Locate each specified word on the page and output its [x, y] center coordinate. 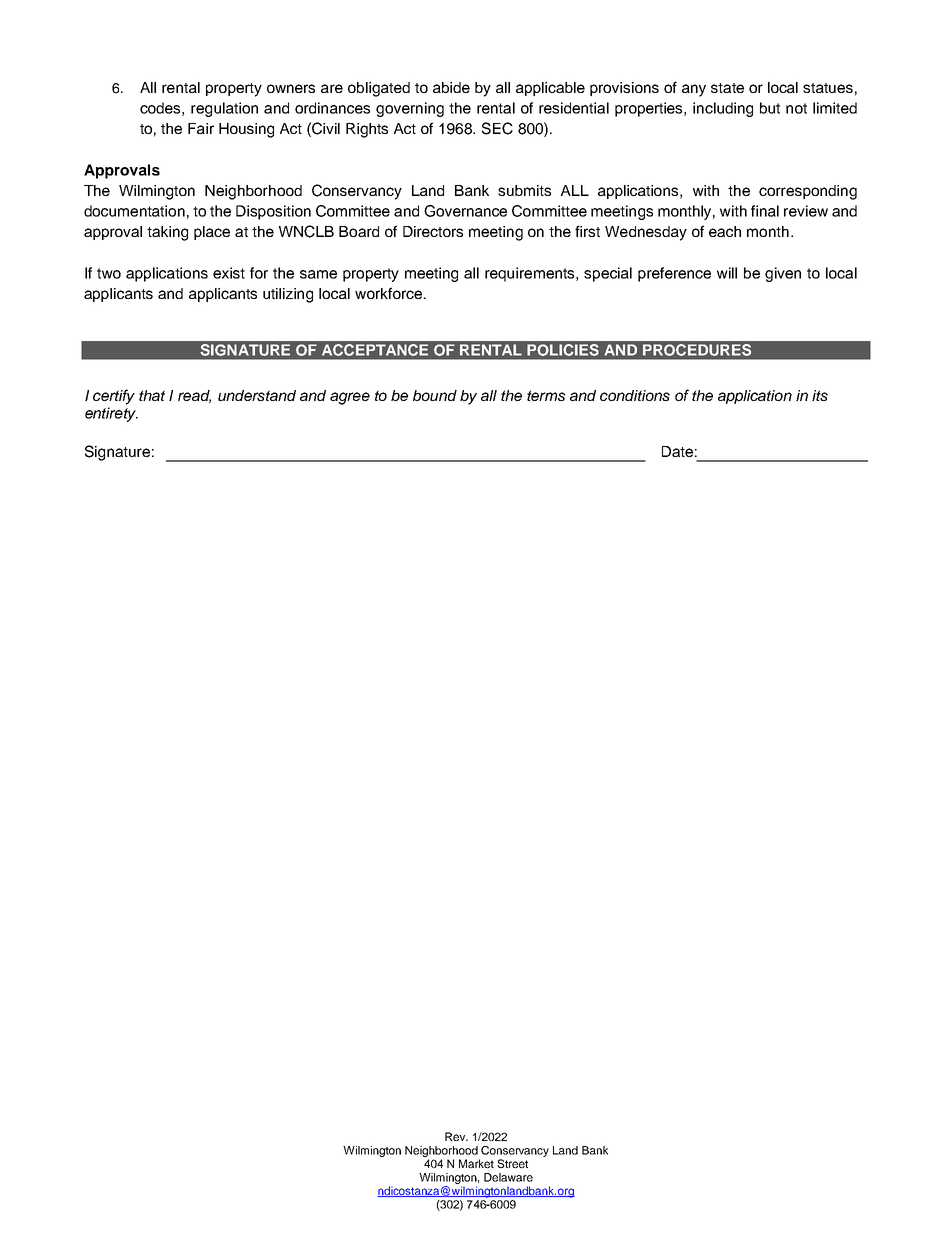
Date [677, 451]
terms [546, 395]
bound [435, 395]
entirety [111, 414]
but [770, 108]
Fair [201, 128]
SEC [497, 128]
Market [476, 1163]
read [194, 396]
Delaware [508, 1177]
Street [512, 1163]
